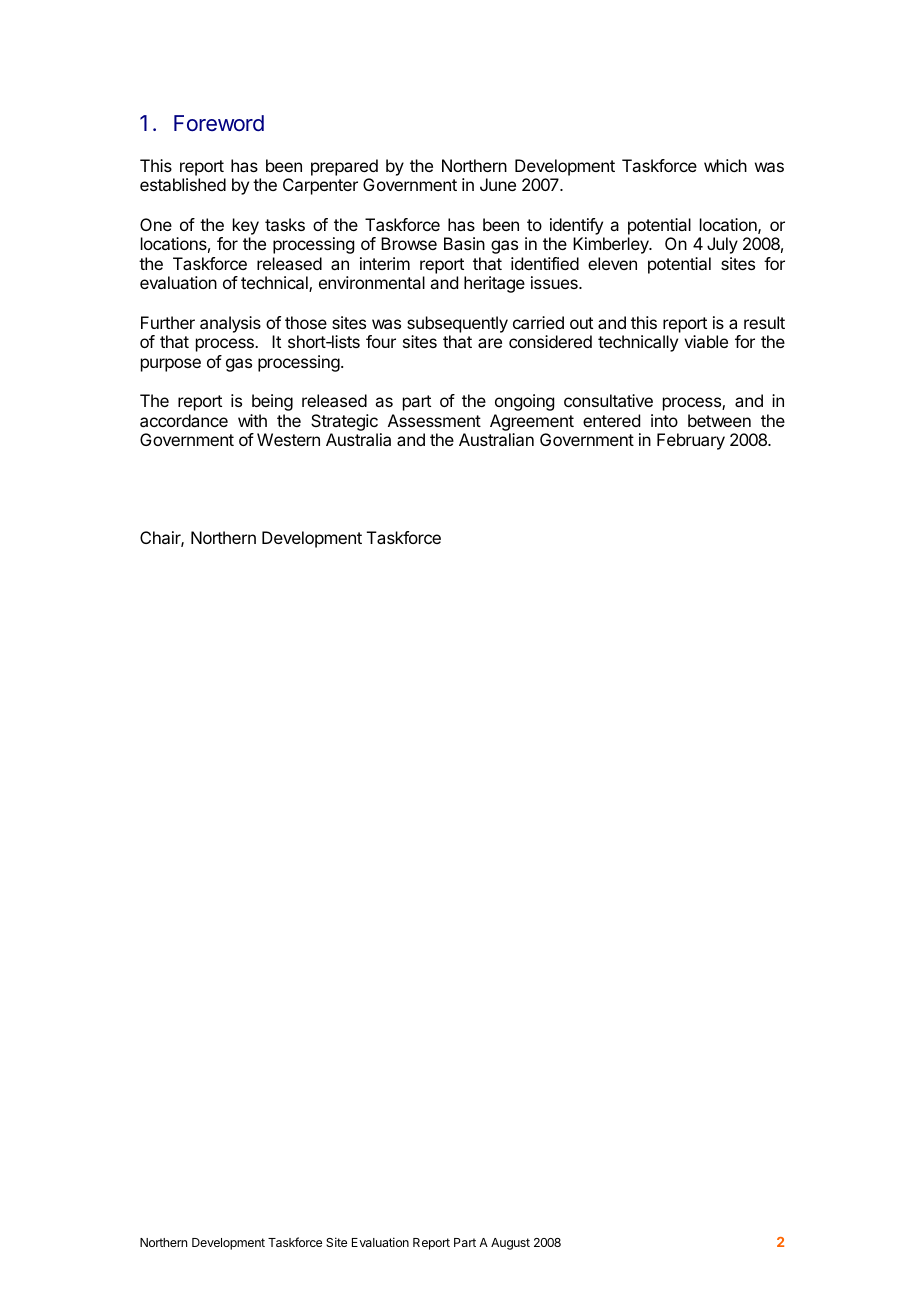  What do you see at coordinates (510, 1244) in the screenshot?
I see `August` at bounding box center [510, 1244].
